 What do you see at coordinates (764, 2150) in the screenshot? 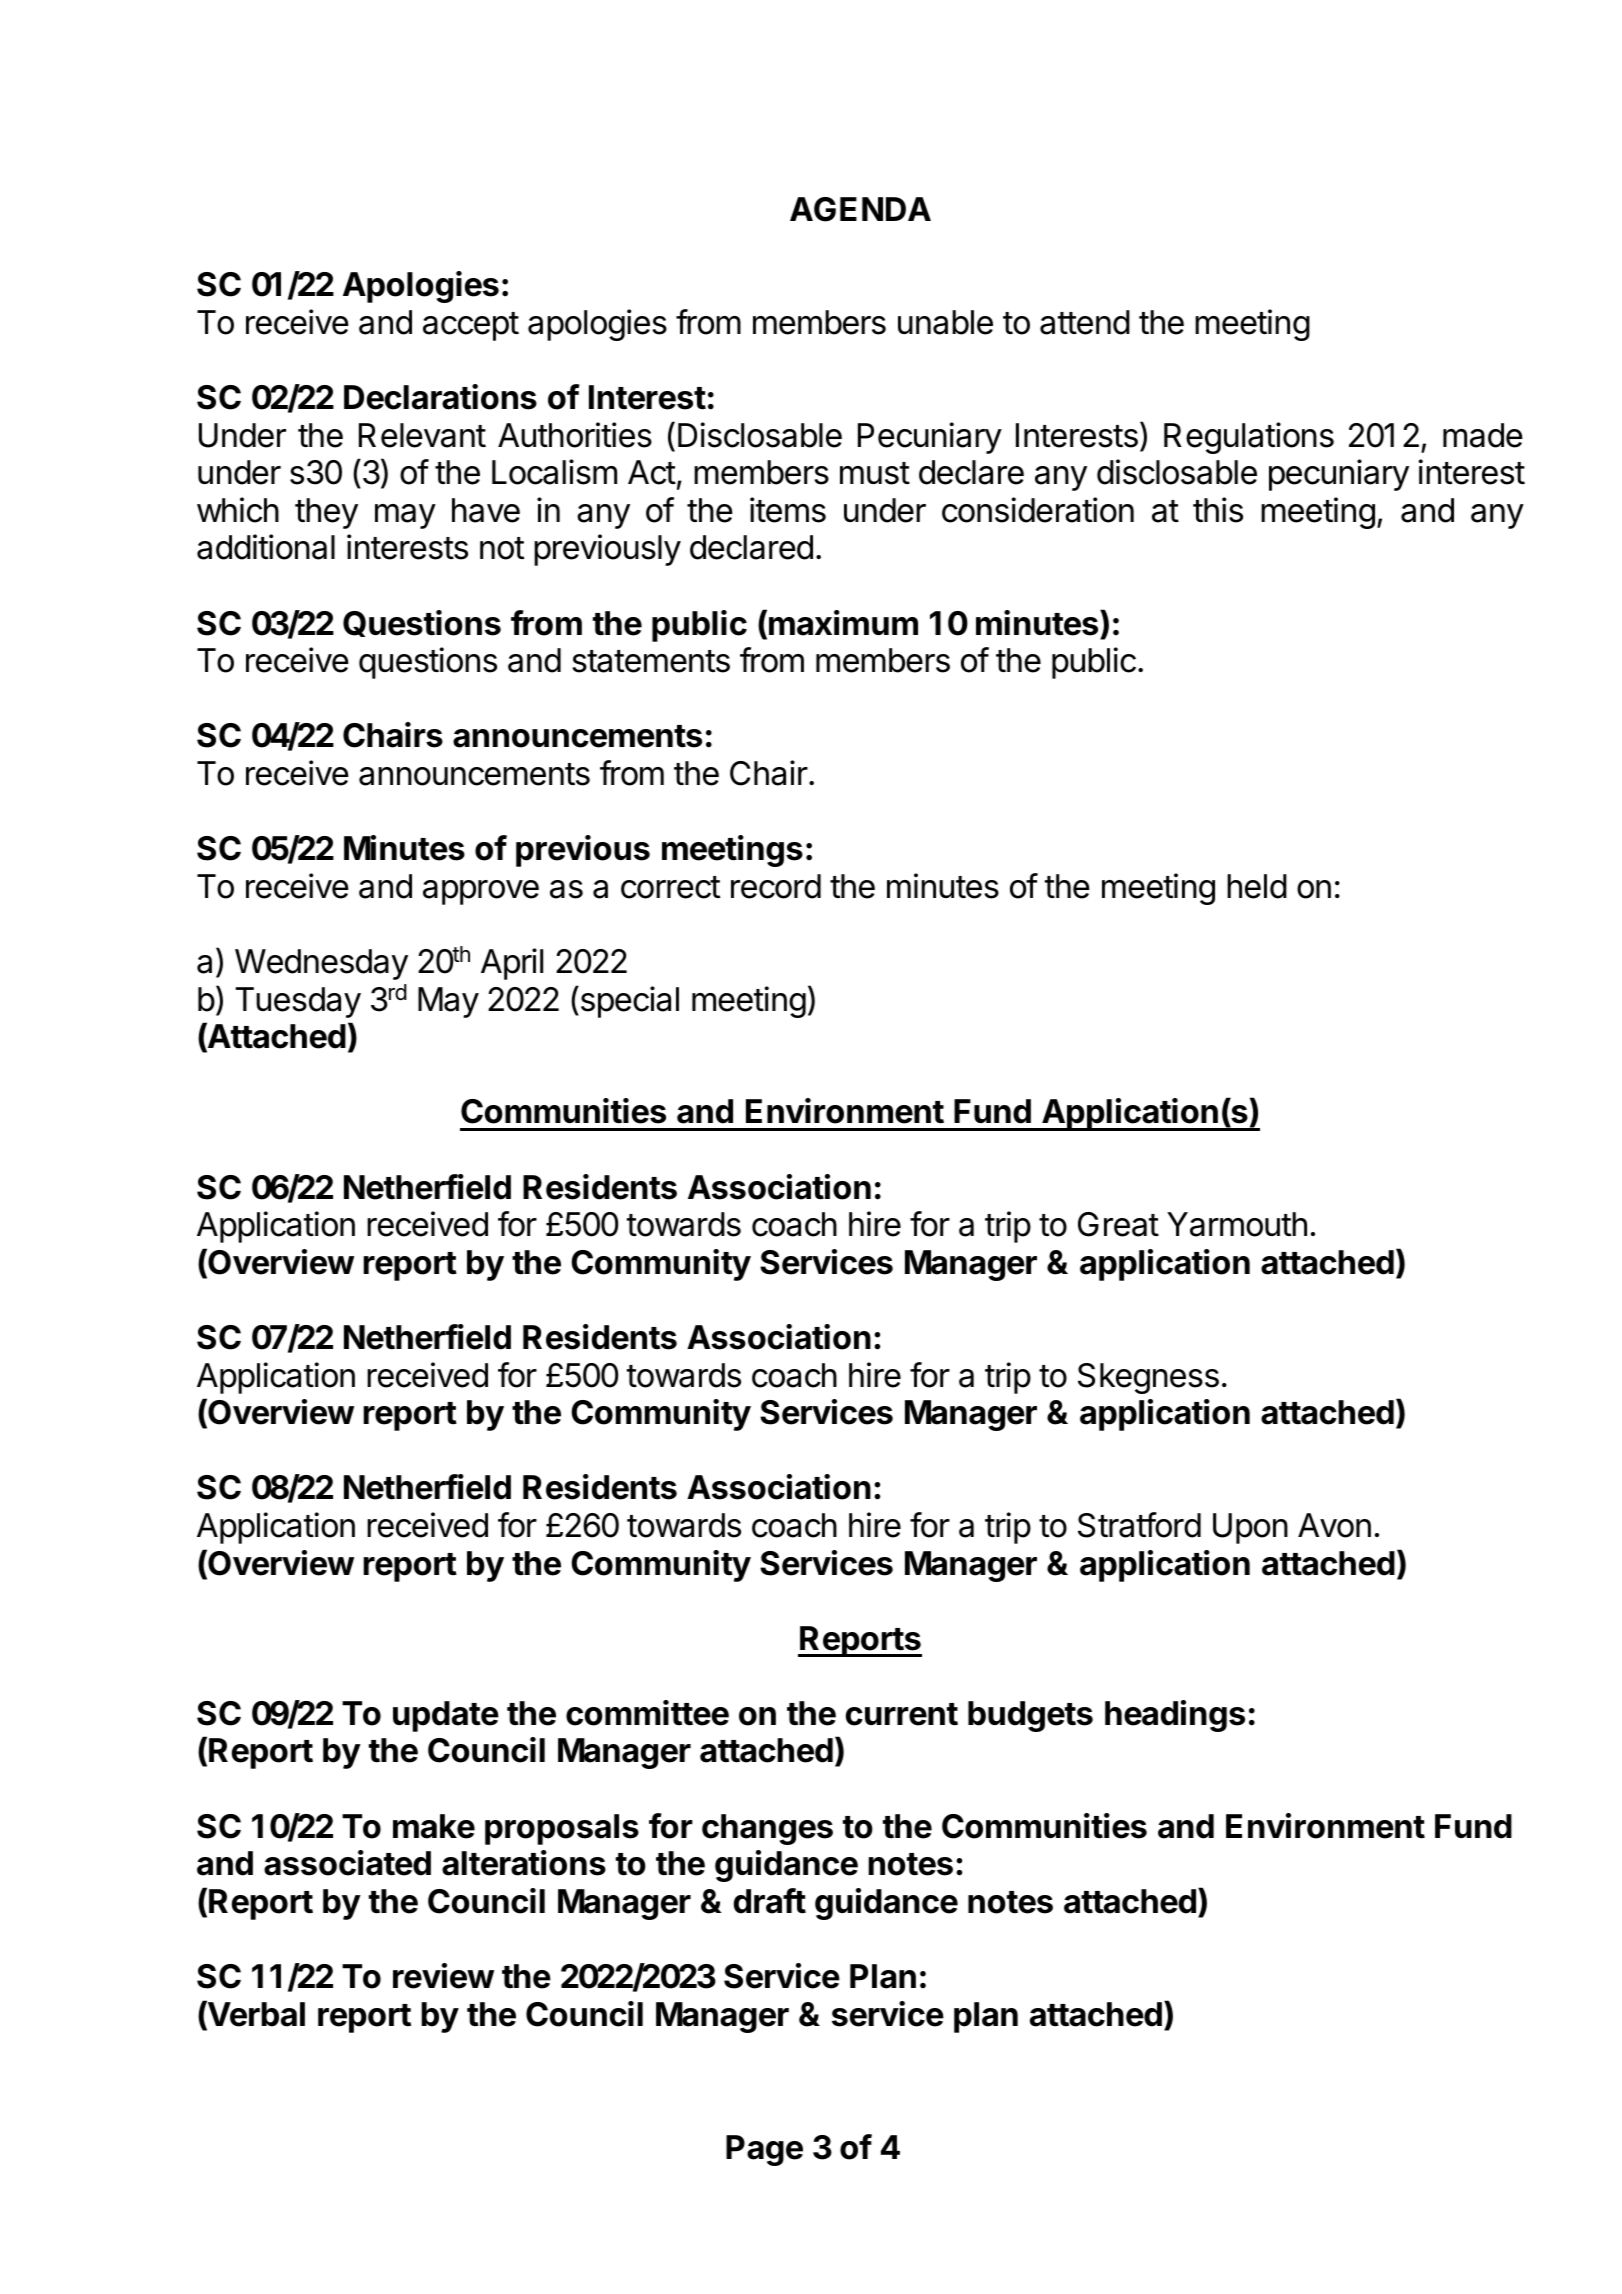
I see `Page` at bounding box center [764, 2150].
